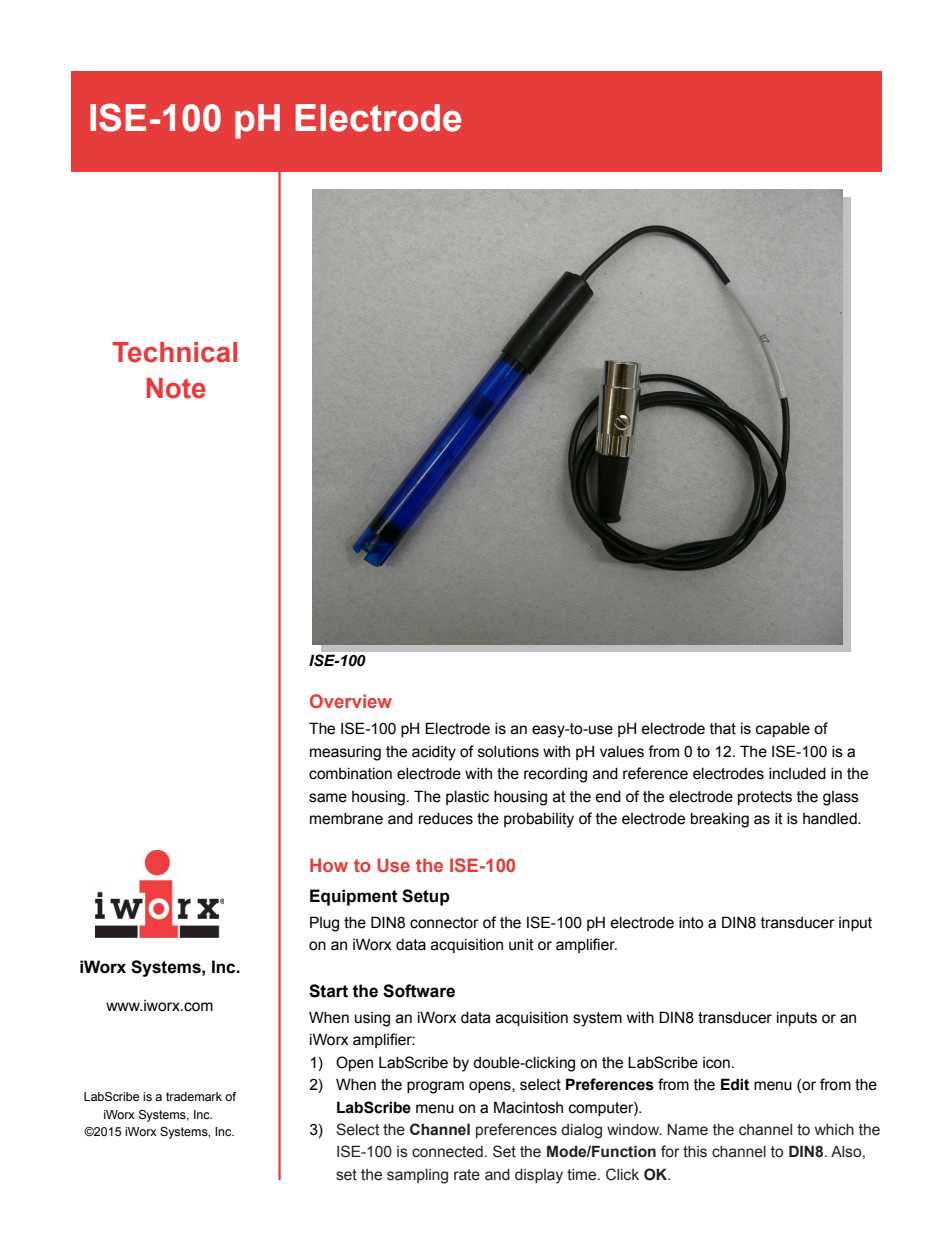 This page has height=1233, width=952. What do you see at coordinates (174, 352) in the page?
I see `Technical` at bounding box center [174, 352].
